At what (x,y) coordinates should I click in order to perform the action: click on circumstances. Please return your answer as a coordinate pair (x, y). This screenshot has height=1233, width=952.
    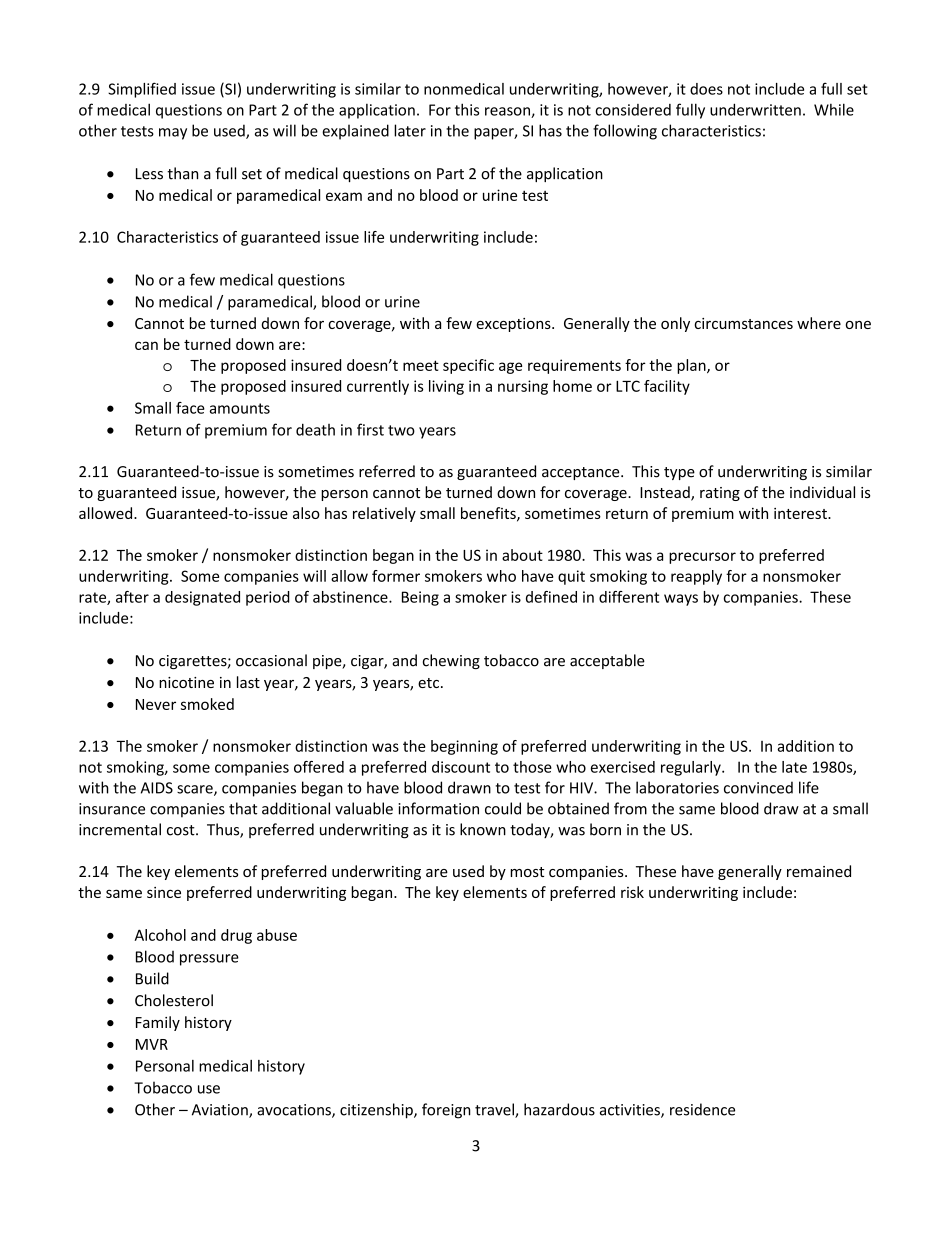
    Looking at the image, I should click on (743, 323).
